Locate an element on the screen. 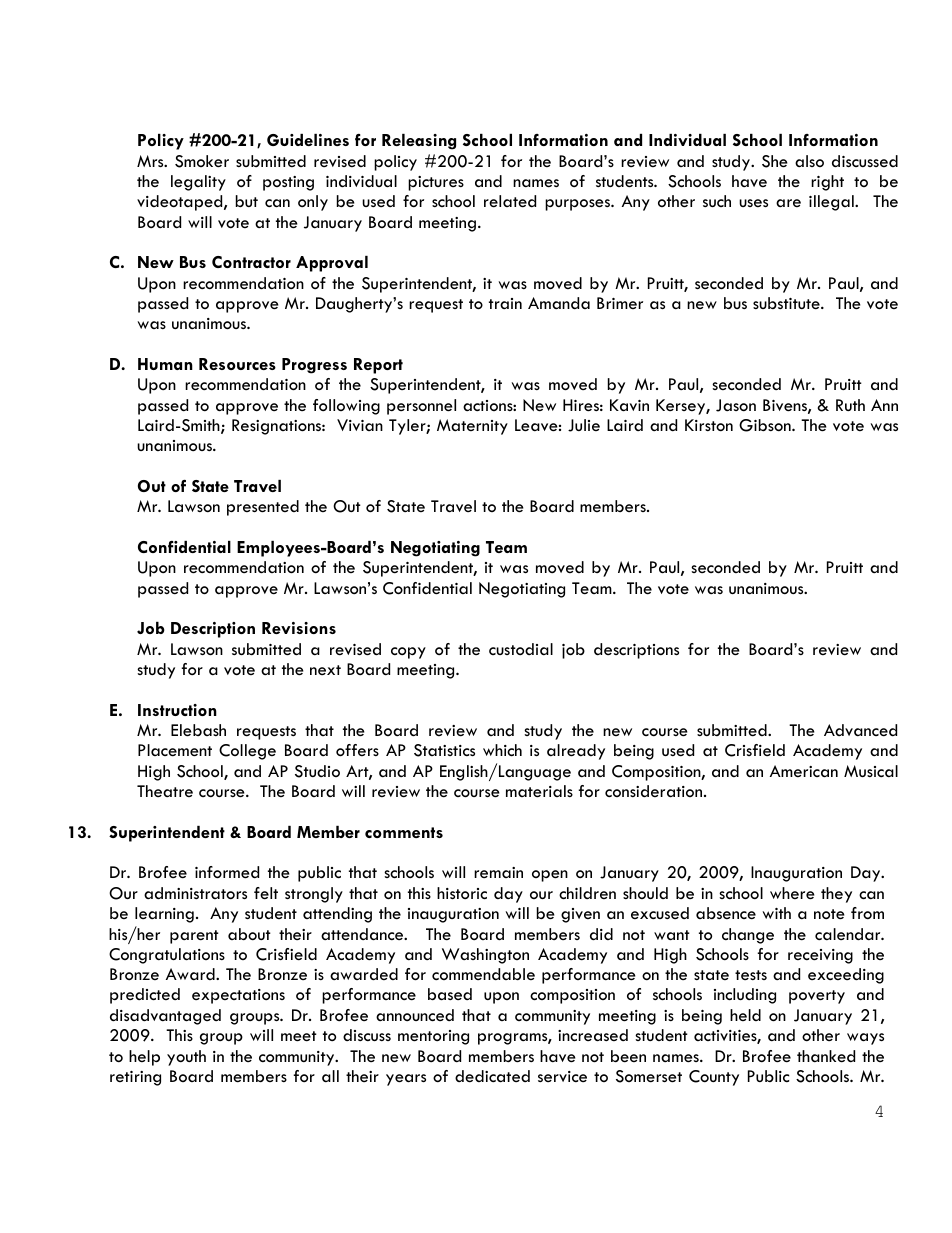  Maternity is located at coordinates (472, 427).
